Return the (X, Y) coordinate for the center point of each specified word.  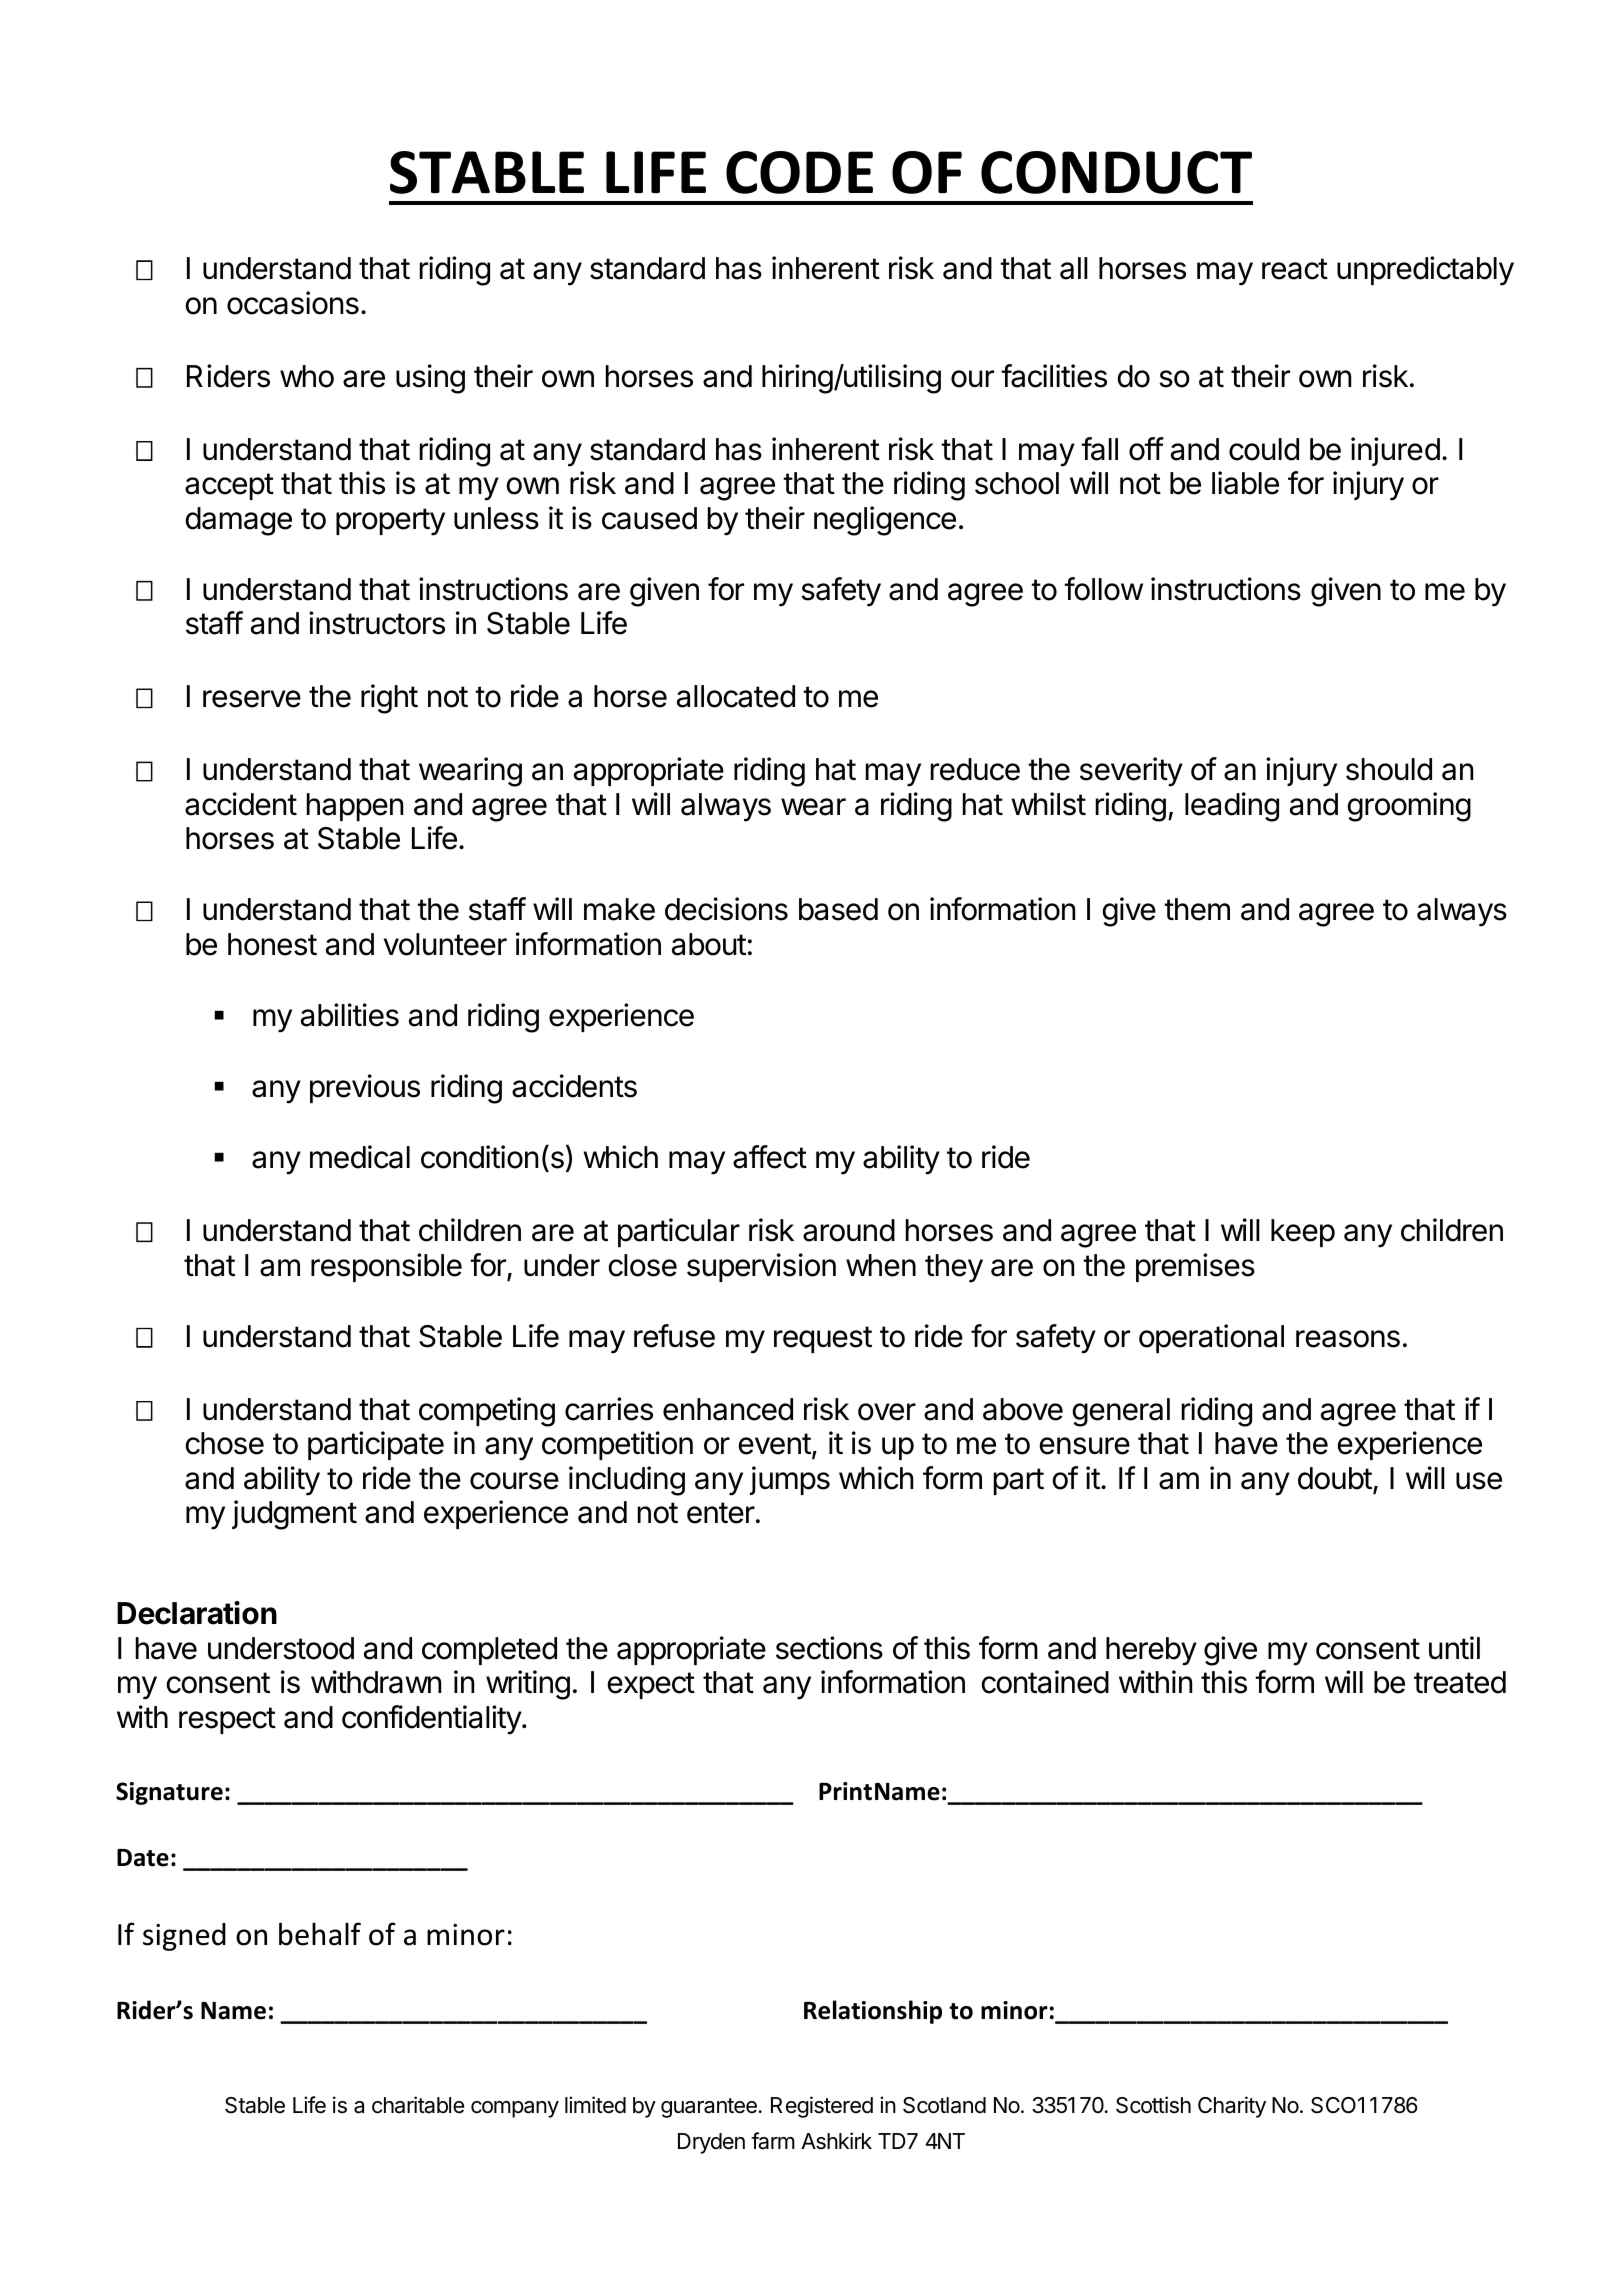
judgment (294, 1515)
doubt (1335, 1478)
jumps (790, 1480)
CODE (799, 172)
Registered (822, 2107)
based (838, 909)
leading (1232, 807)
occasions (293, 303)
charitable (418, 2105)
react (1295, 269)
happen (355, 807)
